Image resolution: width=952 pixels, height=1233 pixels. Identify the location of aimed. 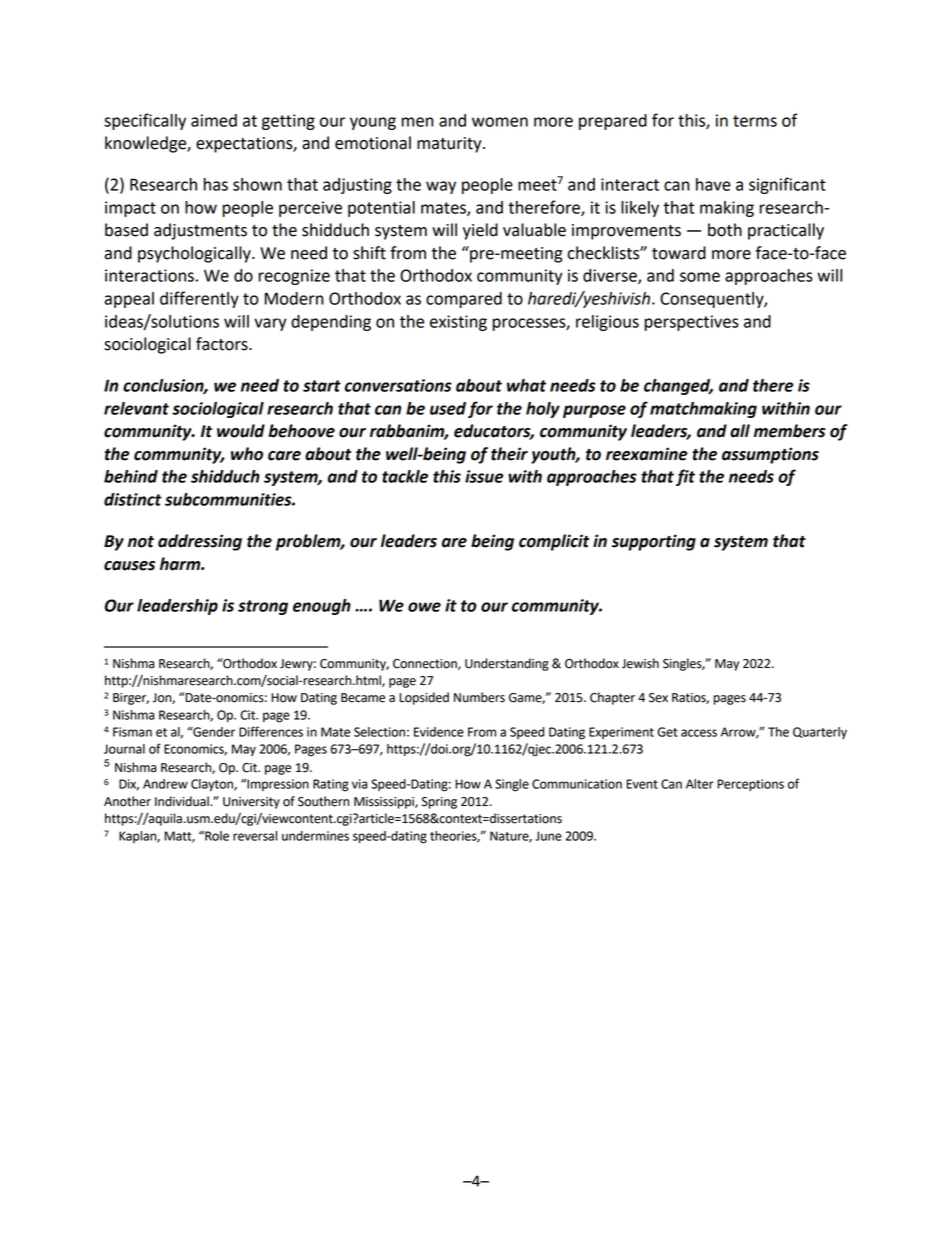
(214, 120).
